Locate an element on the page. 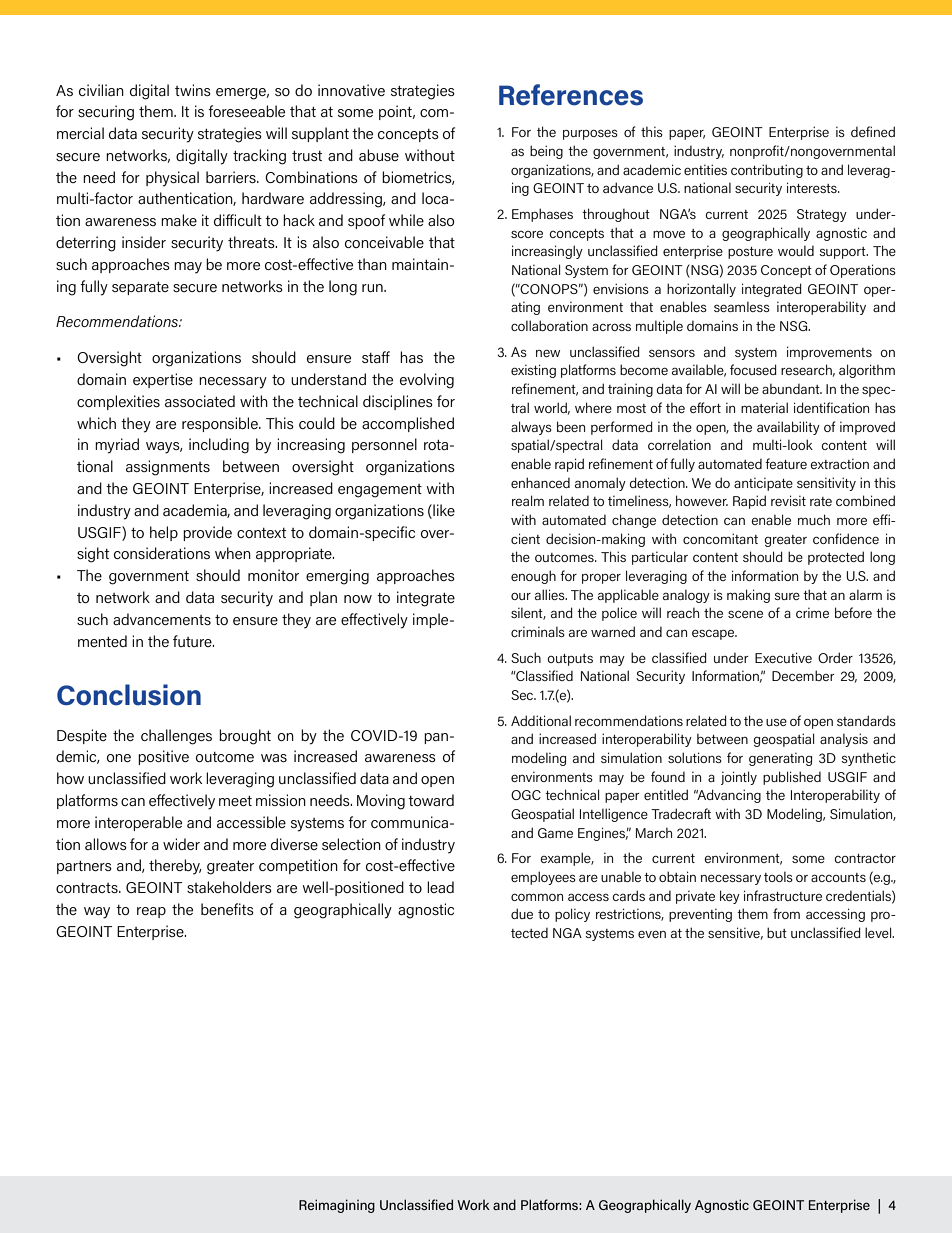 The image size is (952, 1233). enhanced is located at coordinates (540, 482).
